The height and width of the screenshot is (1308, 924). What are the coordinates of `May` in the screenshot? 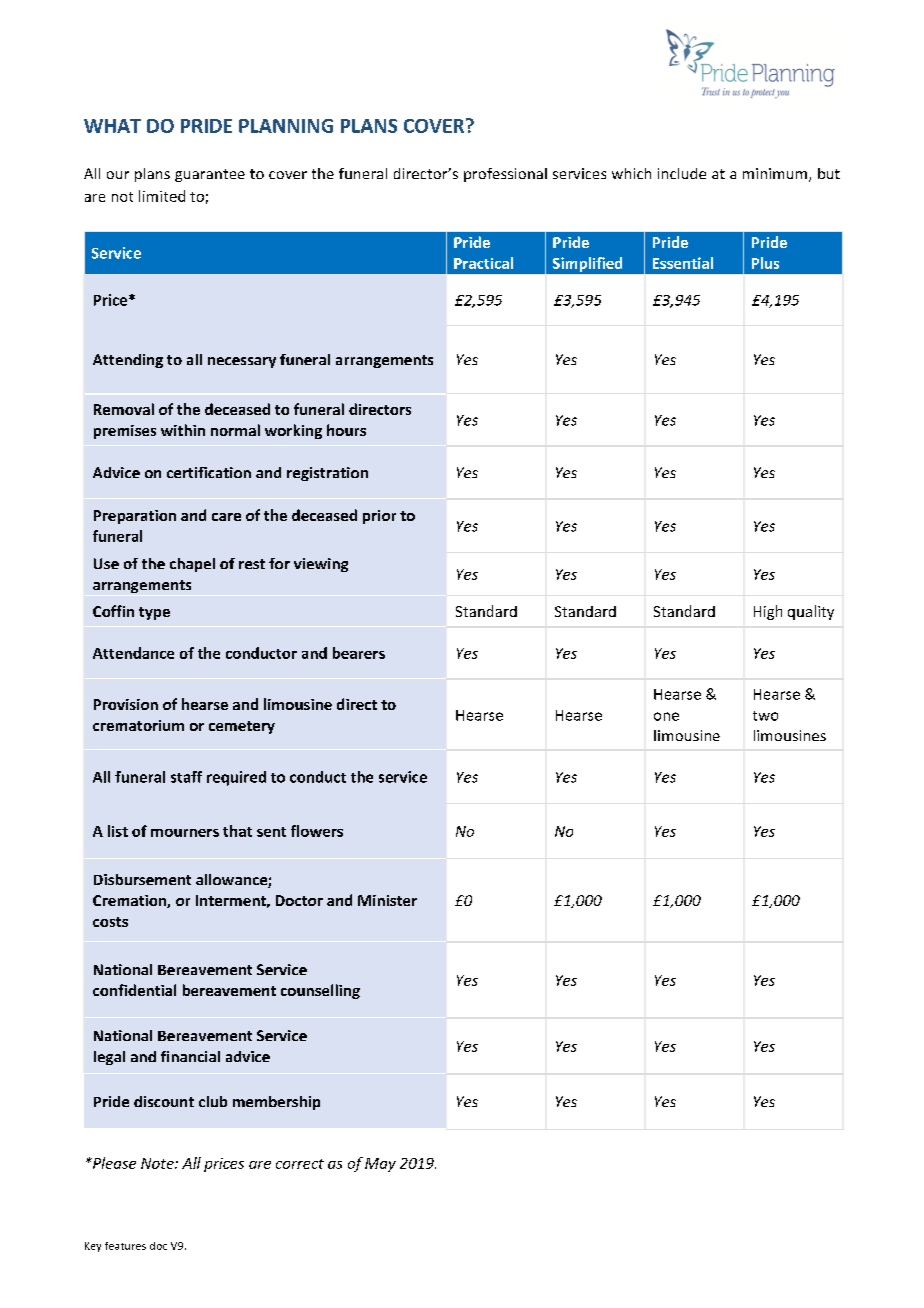 It's located at (380, 1165).
